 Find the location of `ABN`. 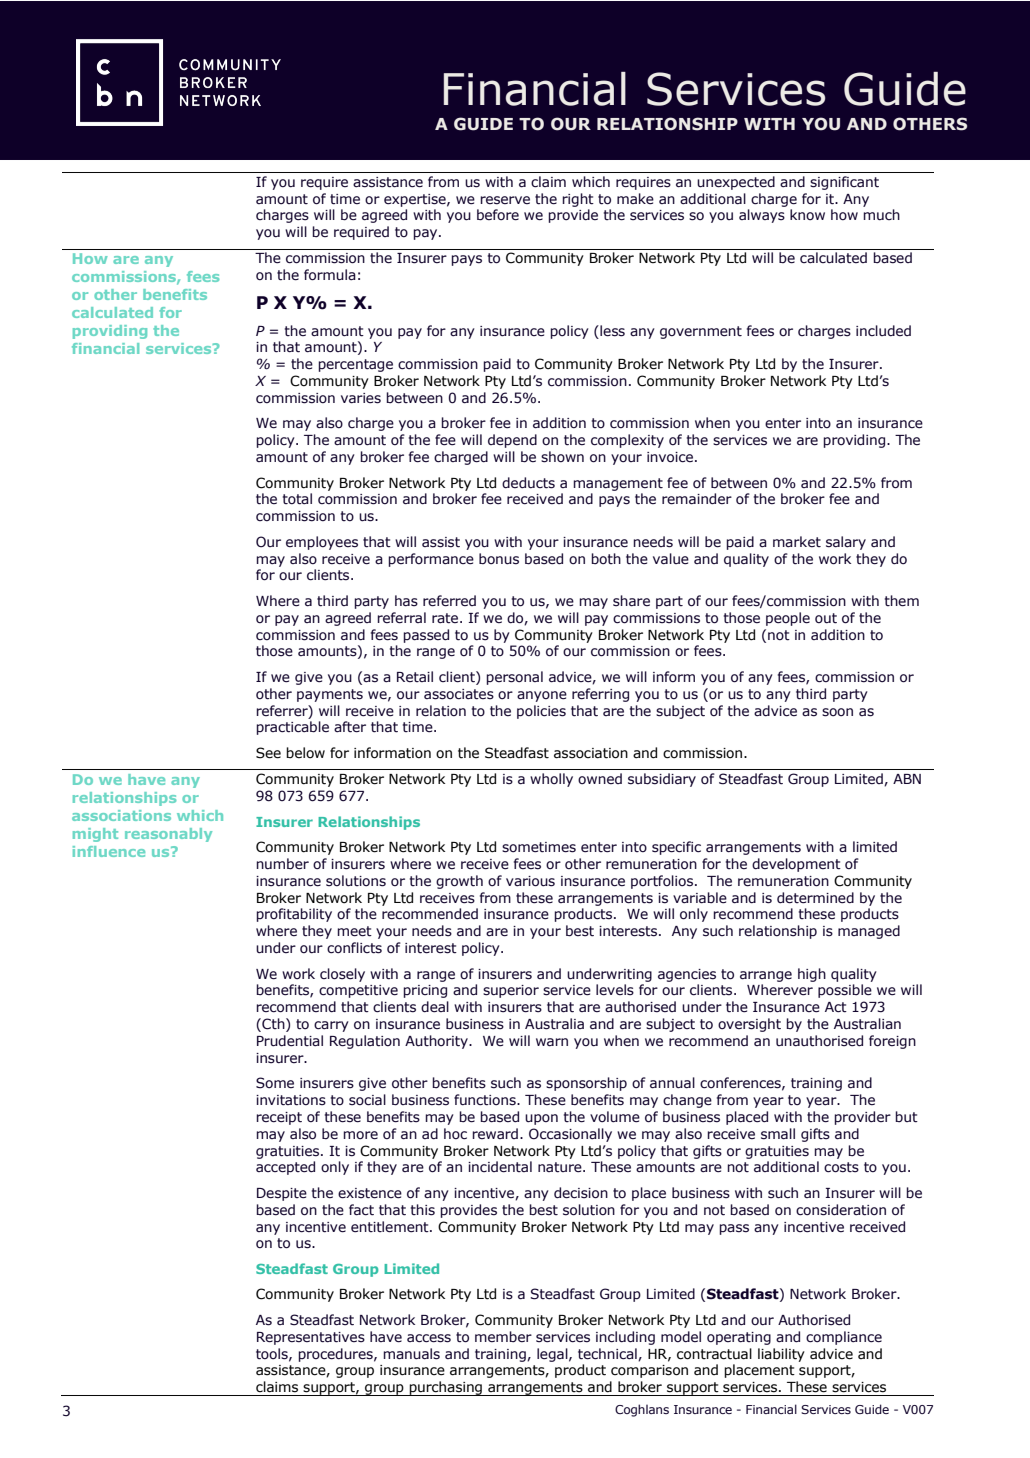

ABN is located at coordinates (907, 779).
